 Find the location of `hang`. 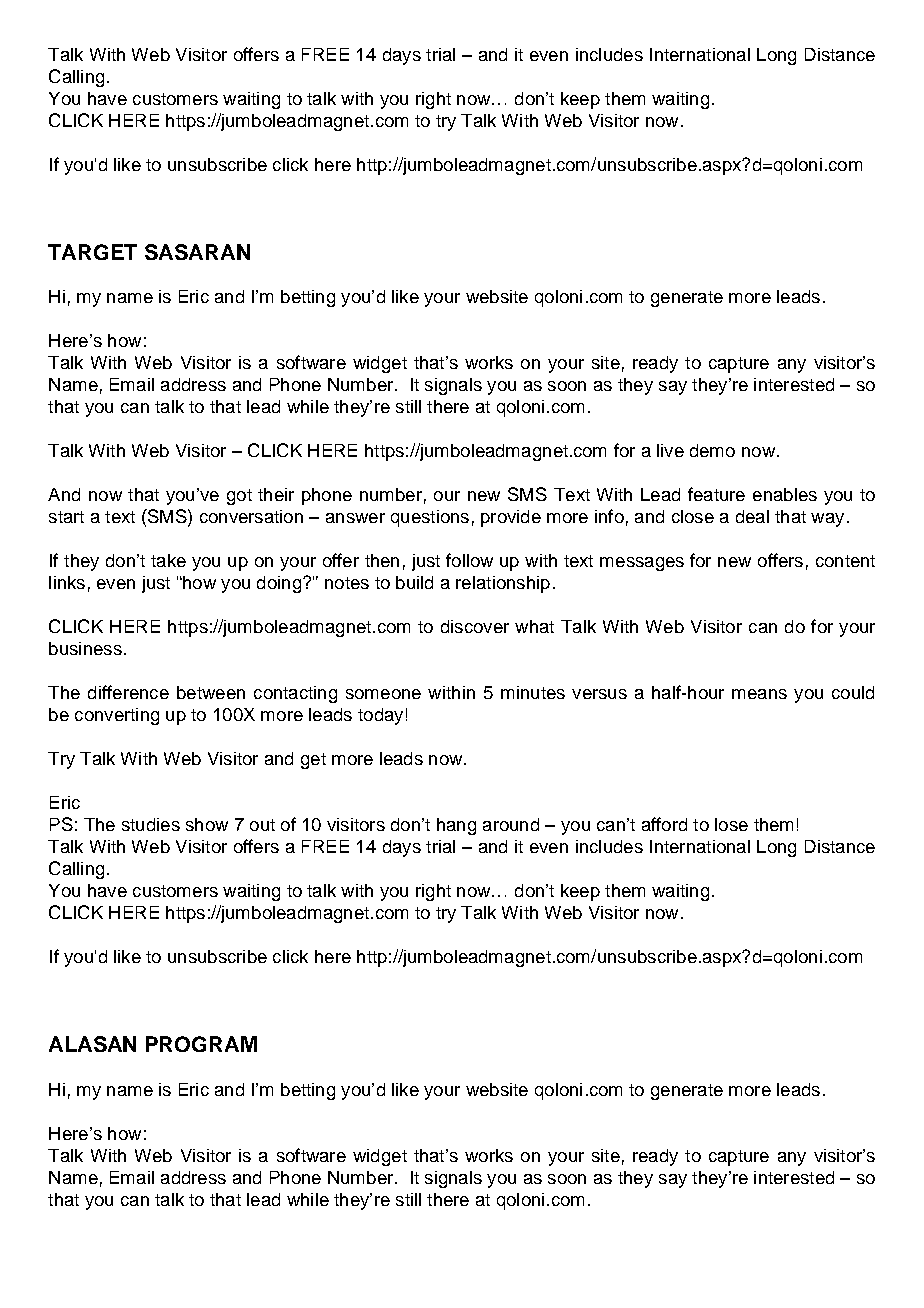

hang is located at coordinates (456, 826).
